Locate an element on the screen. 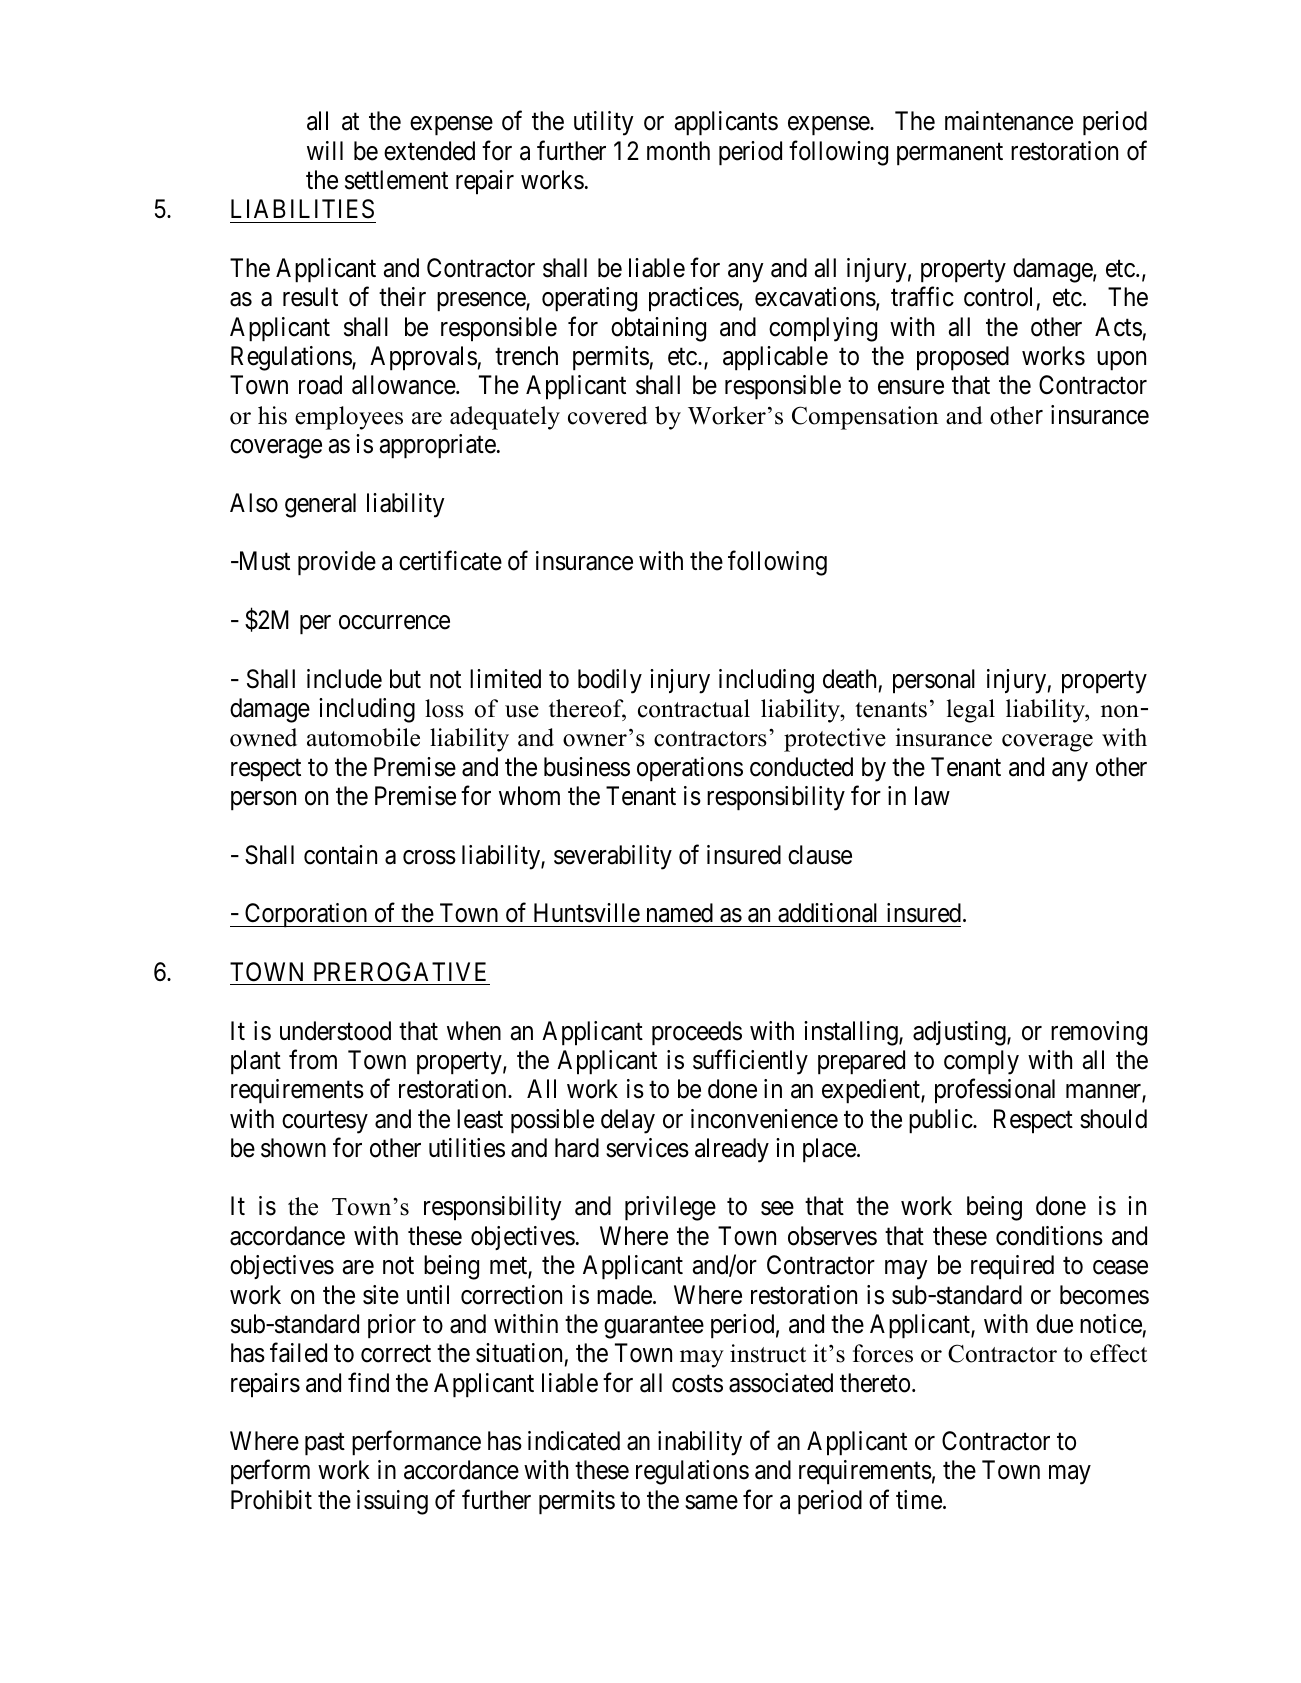 The height and width of the screenshot is (1683, 1301). past is located at coordinates (325, 1444).
